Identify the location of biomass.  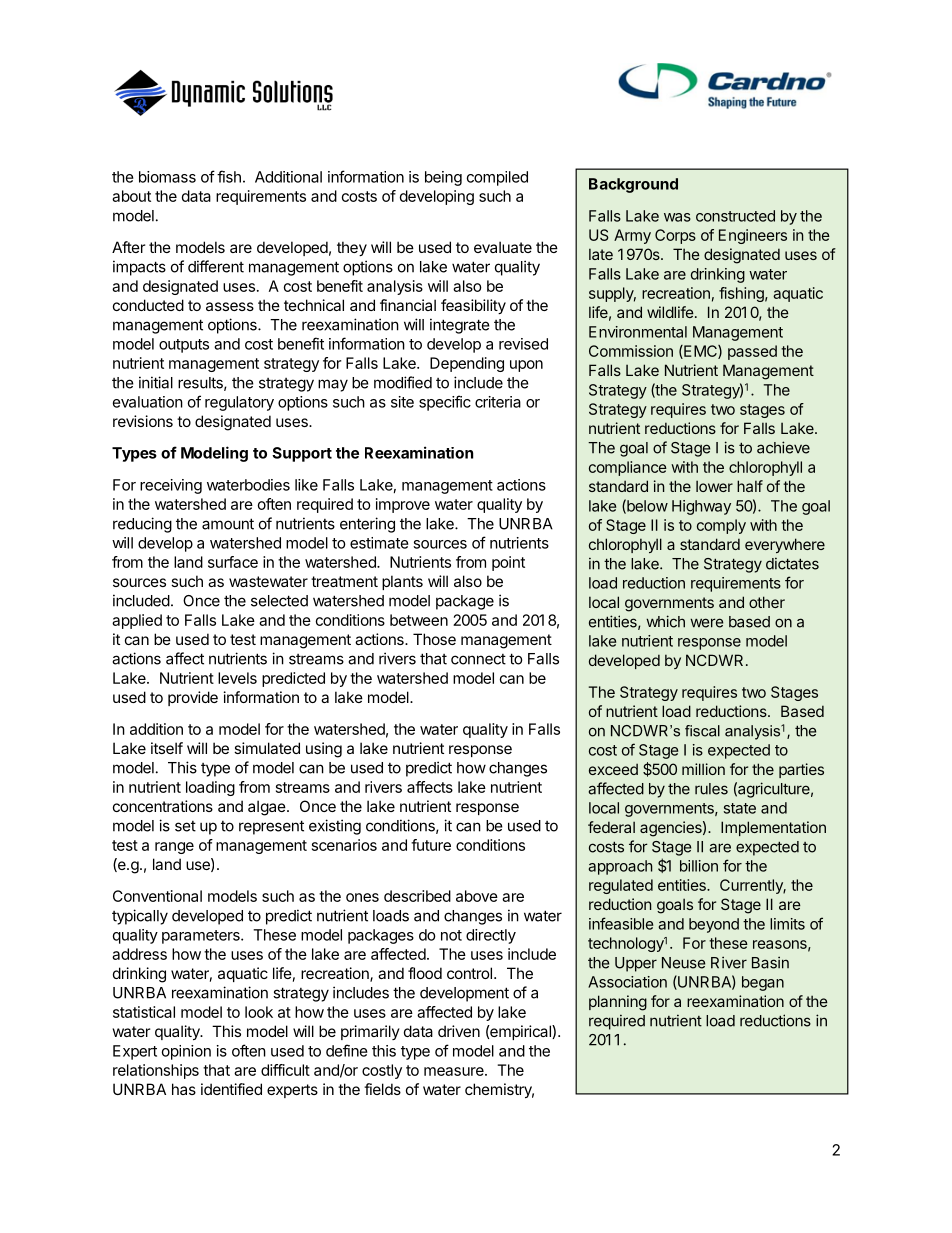
(167, 177).
